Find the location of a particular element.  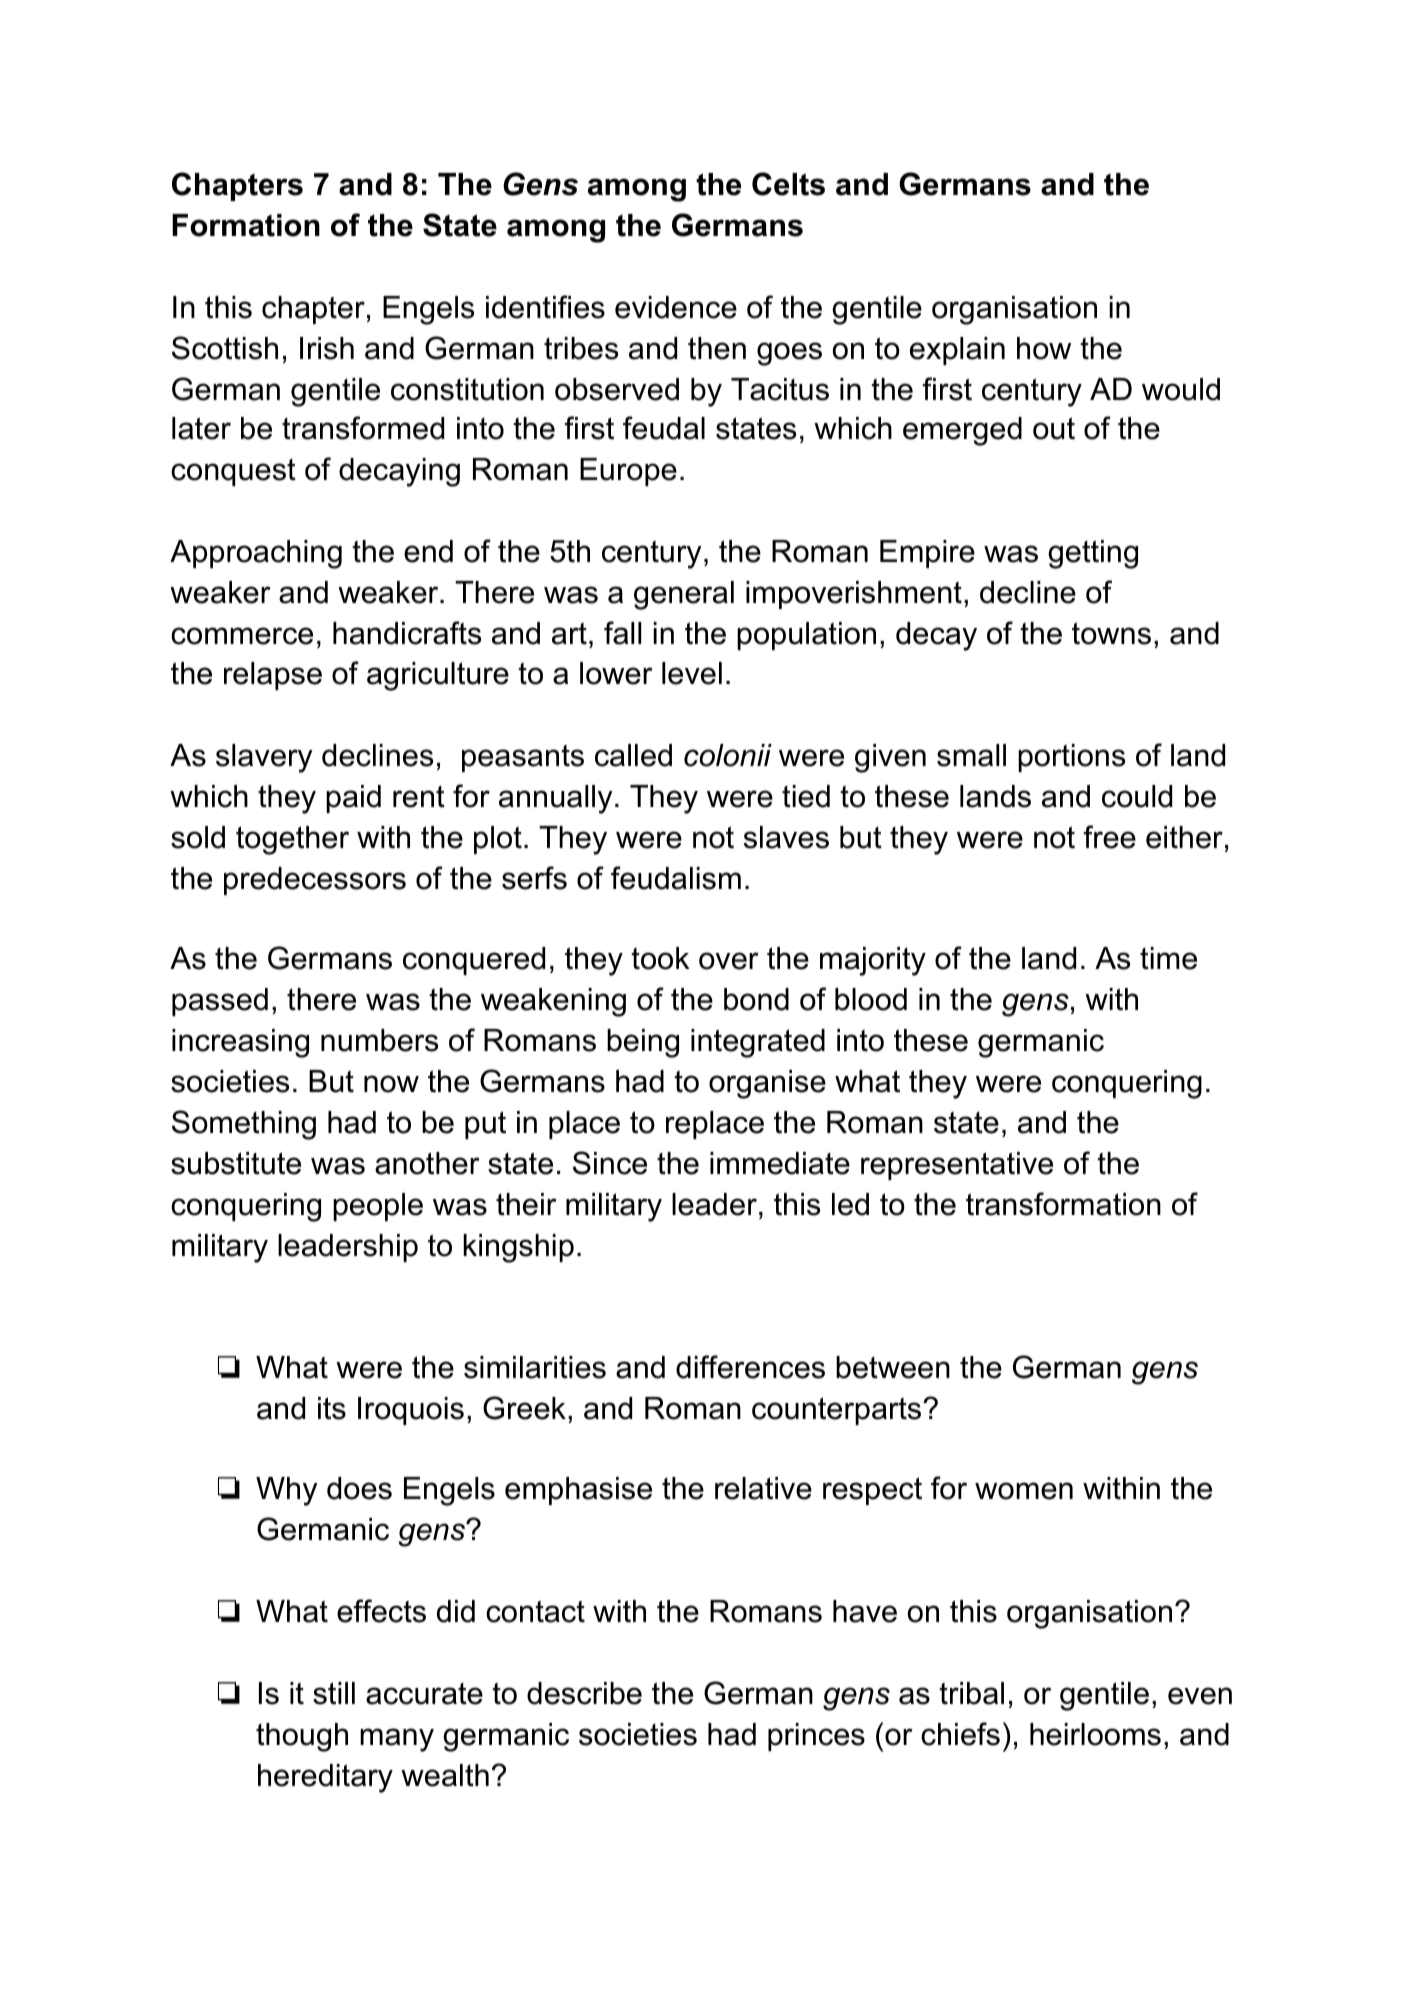

princes is located at coordinates (816, 1737).
